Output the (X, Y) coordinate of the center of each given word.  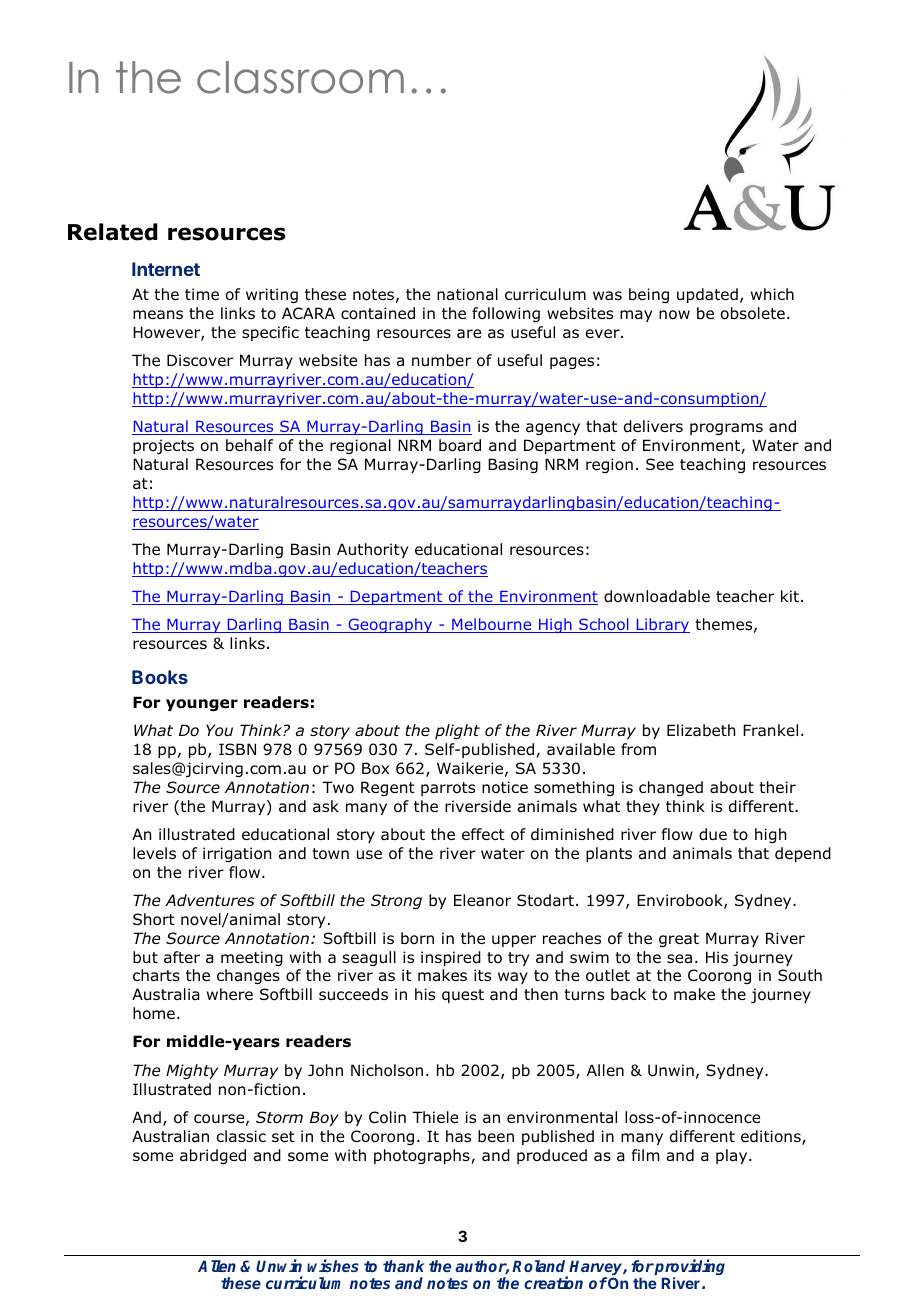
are (469, 333)
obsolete (753, 313)
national (467, 294)
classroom (300, 77)
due (713, 834)
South (800, 975)
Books (160, 677)
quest (463, 996)
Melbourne (492, 625)
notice (505, 787)
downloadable (657, 596)
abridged (213, 1156)
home (154, 1013)
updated (707, 295)
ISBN (237, 749)
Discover (200, 360)
